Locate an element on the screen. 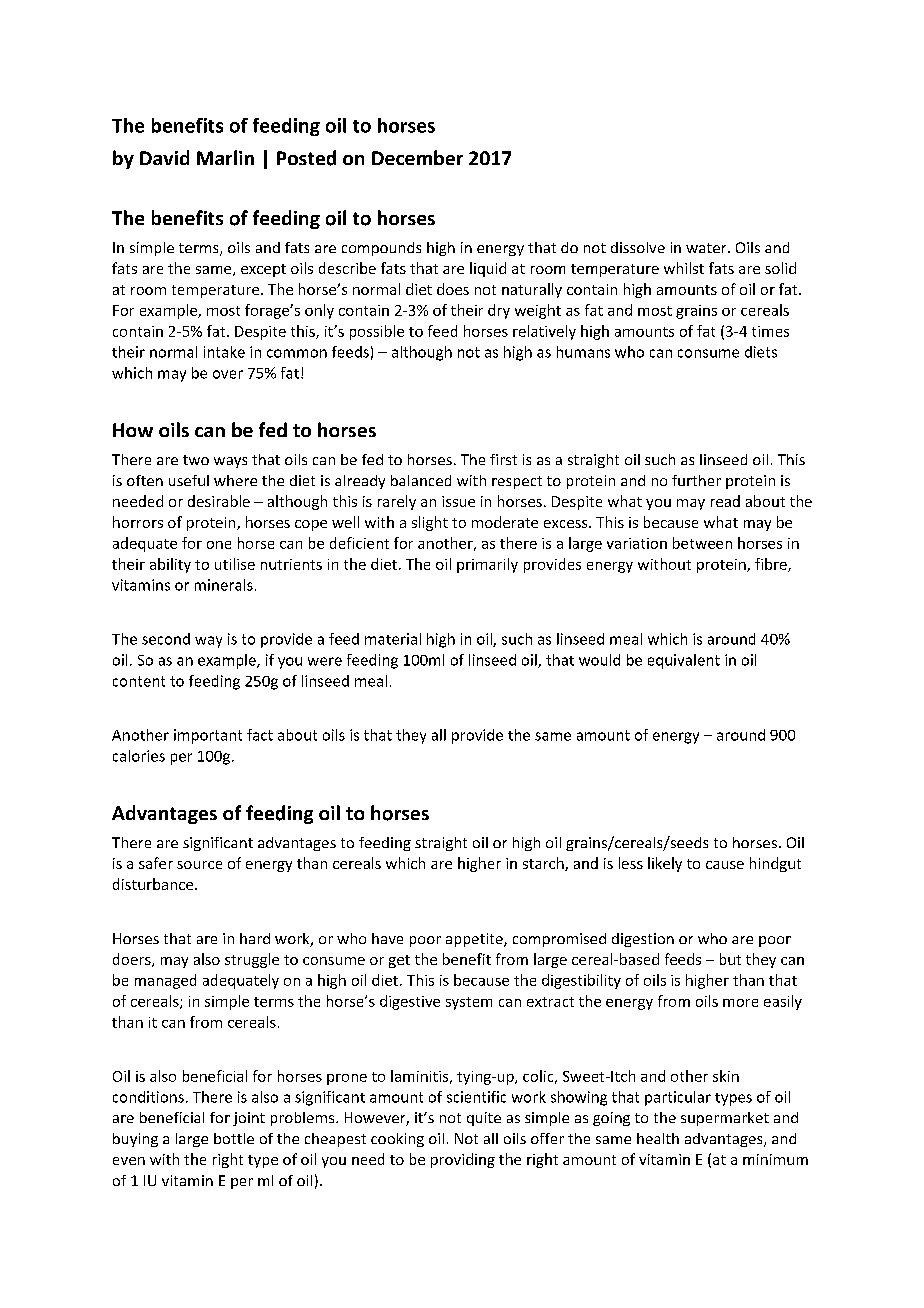  over is located at coordinates (228, 374).
